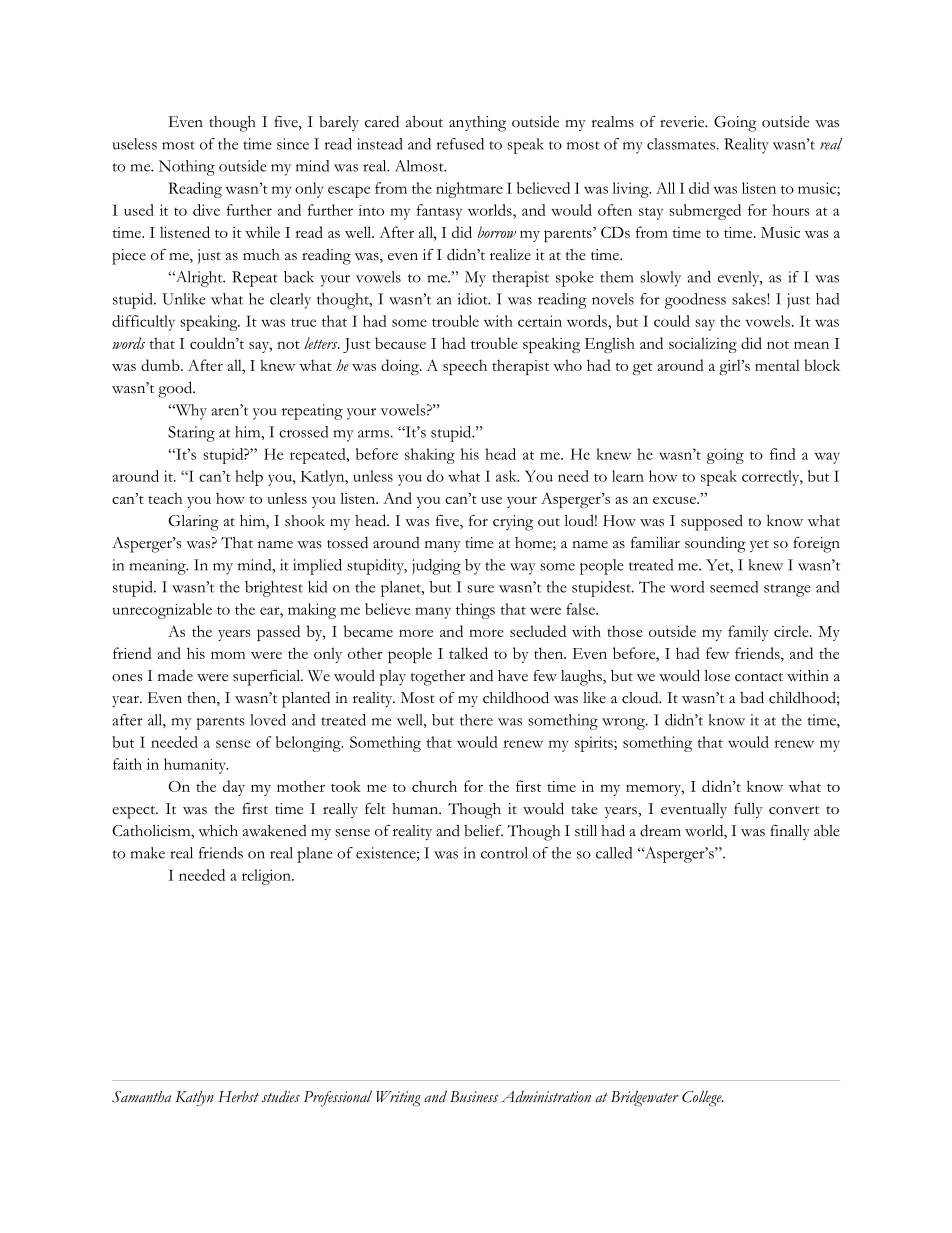  What do you see at coordinates (483, 831) in the document?
I see `belief` at bounding box center [483, 831].
